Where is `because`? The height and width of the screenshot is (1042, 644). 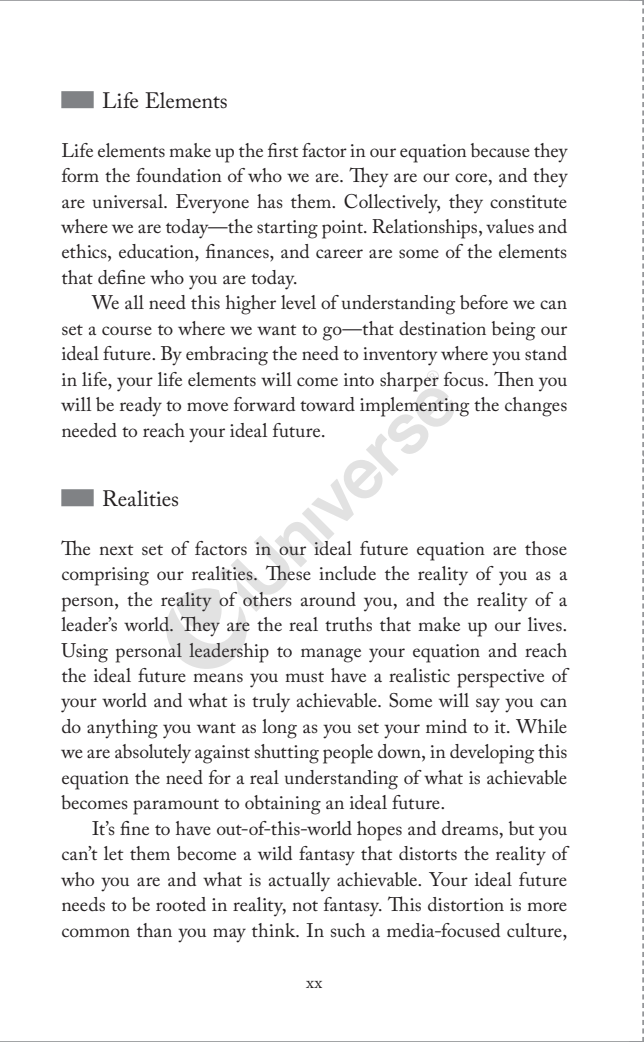
because is located at coordinates (500, 150).
